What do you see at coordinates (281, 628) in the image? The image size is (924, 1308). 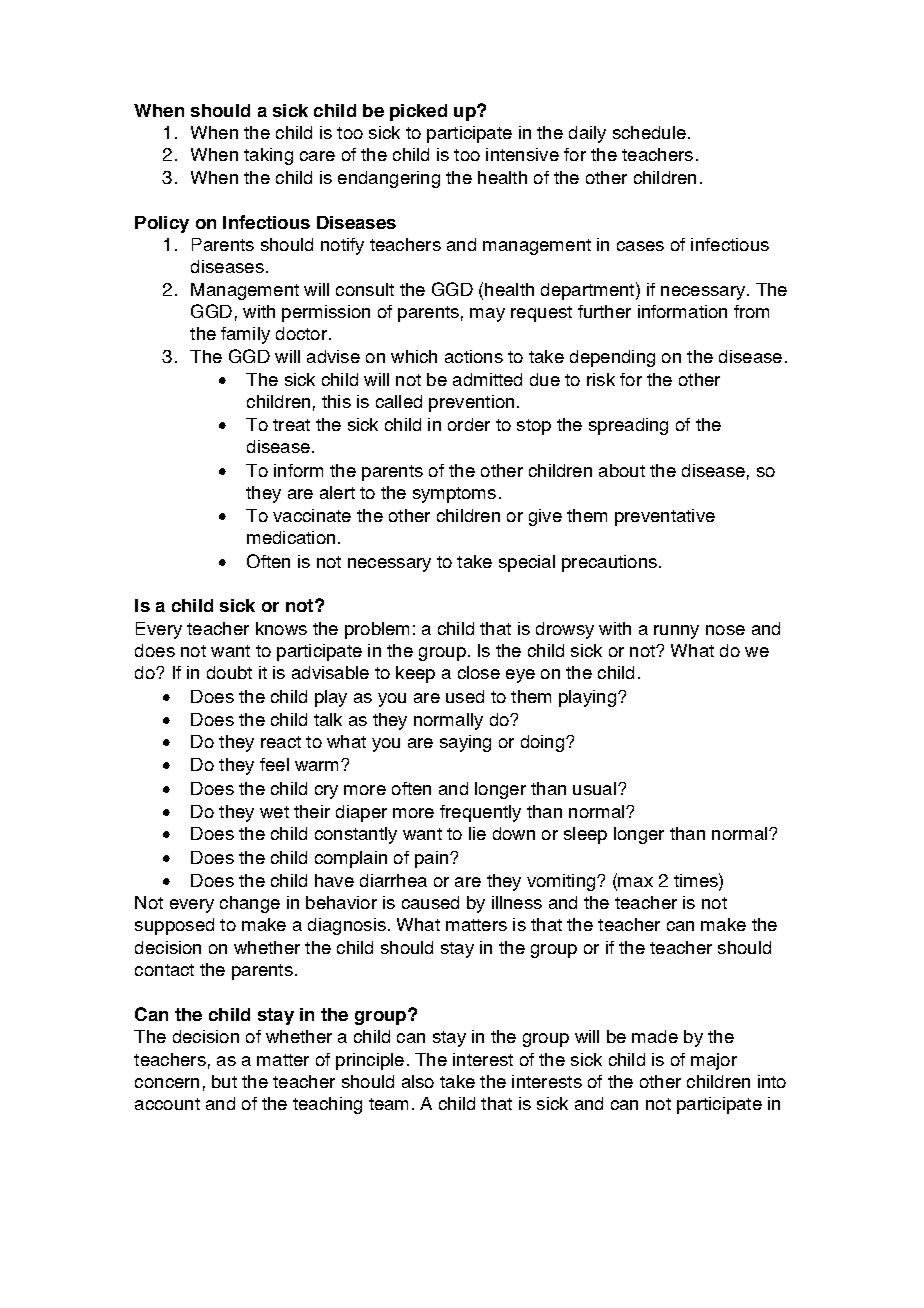 I see `knows` at bounding box center [281, 628].
